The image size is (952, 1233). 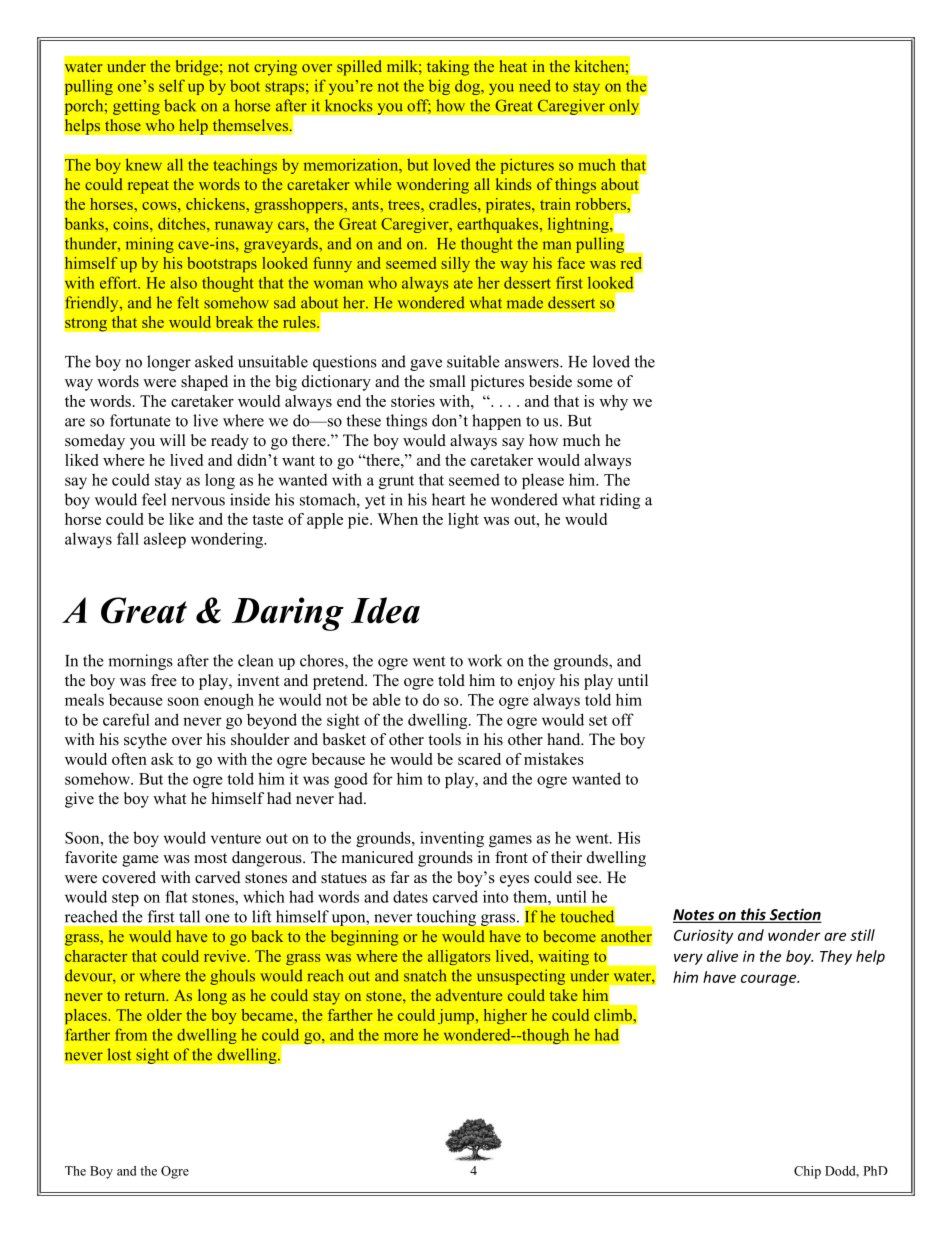 What do you see at coordinates (401, 1036) in the screenshot?
I see `more` at bounding box center [401, 1036].
